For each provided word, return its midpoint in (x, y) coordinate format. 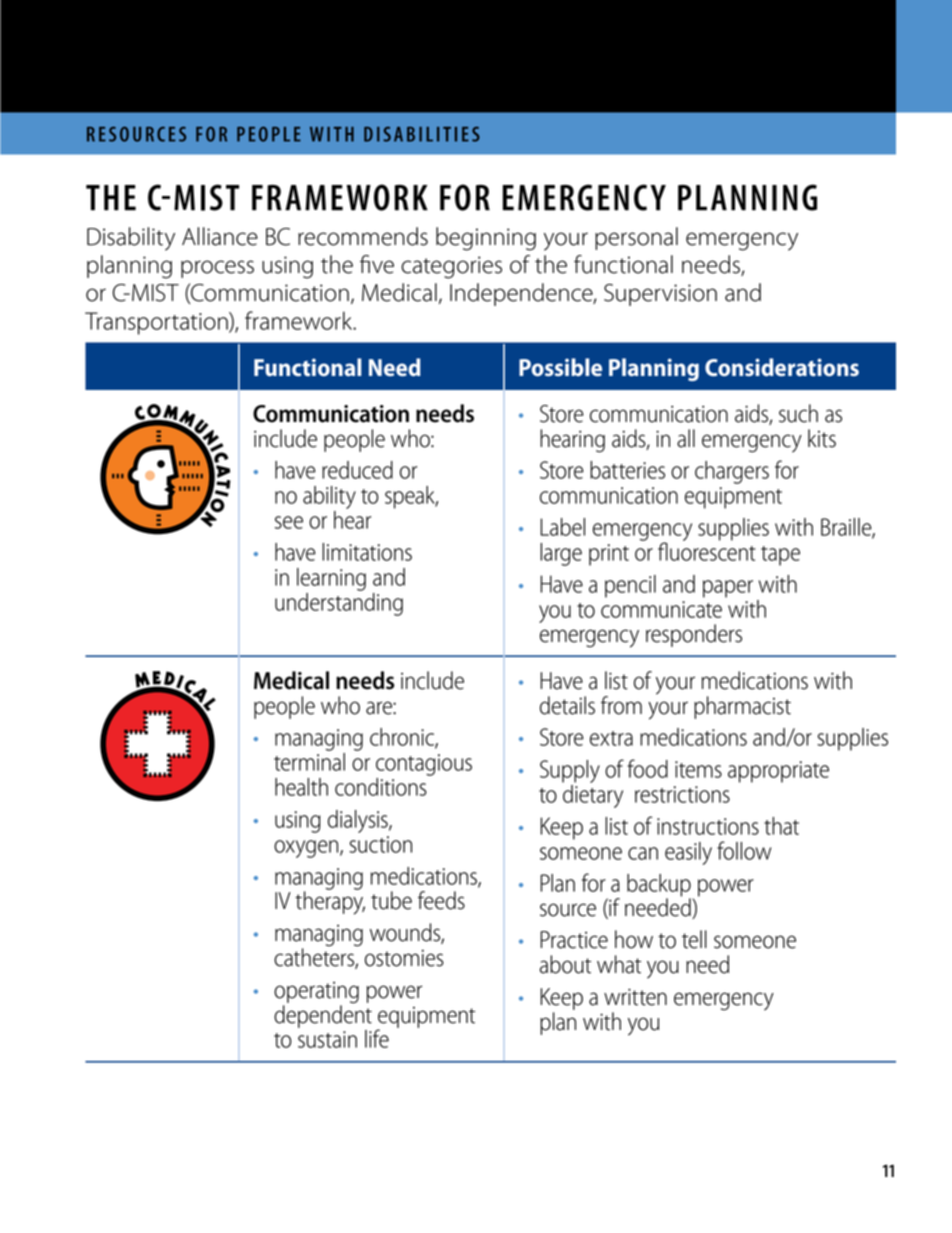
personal (636, 238)
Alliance (220, 236)
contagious (424, 765)
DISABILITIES (422, 134)
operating (316, 993)
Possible (560, 367)
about (565, 964)
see (289, 522)
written (635, 997)
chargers (732, 472)
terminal (309, 762)
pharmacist (742, 707)
